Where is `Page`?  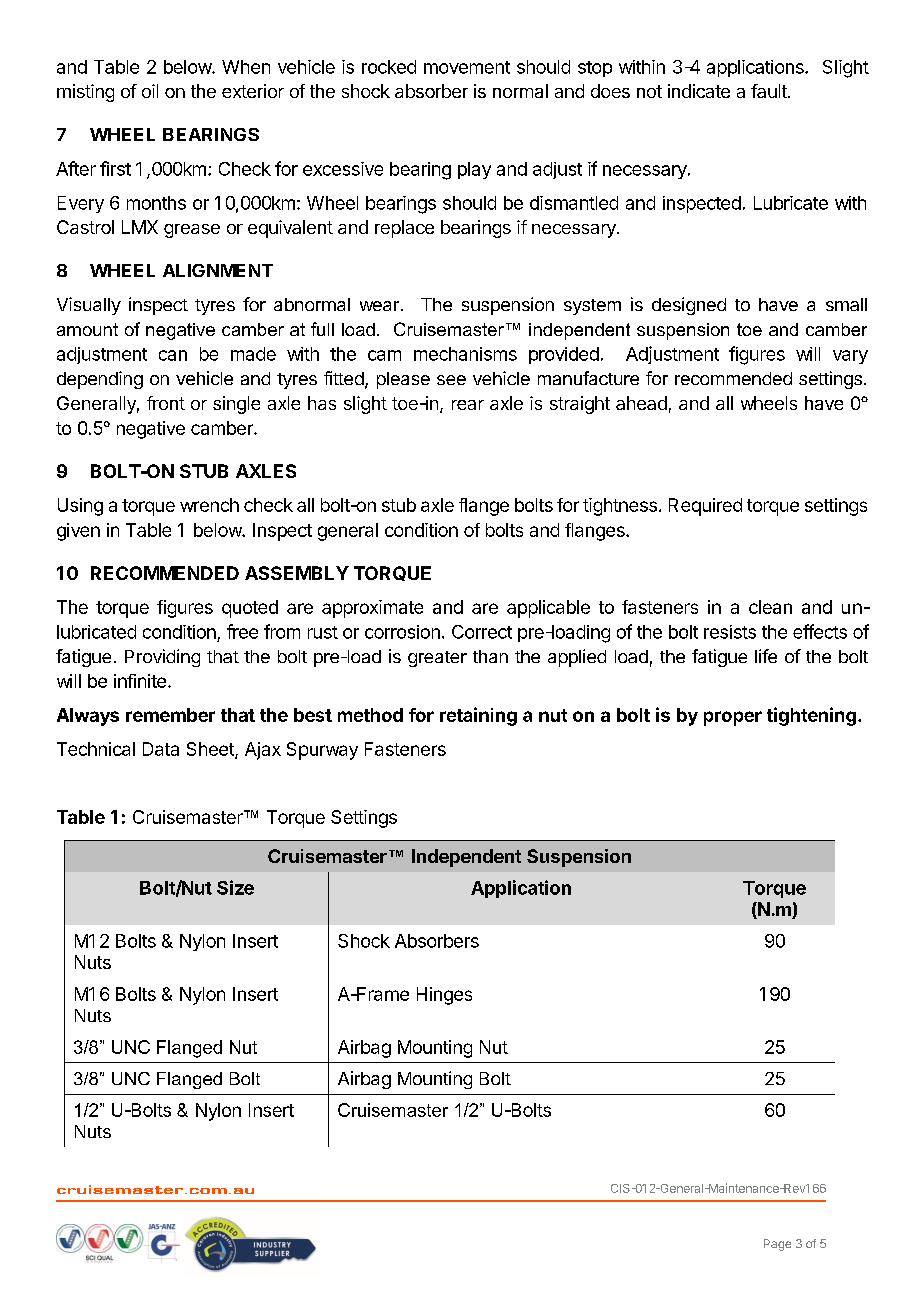
Page is located at coordinates (777, 1245).
